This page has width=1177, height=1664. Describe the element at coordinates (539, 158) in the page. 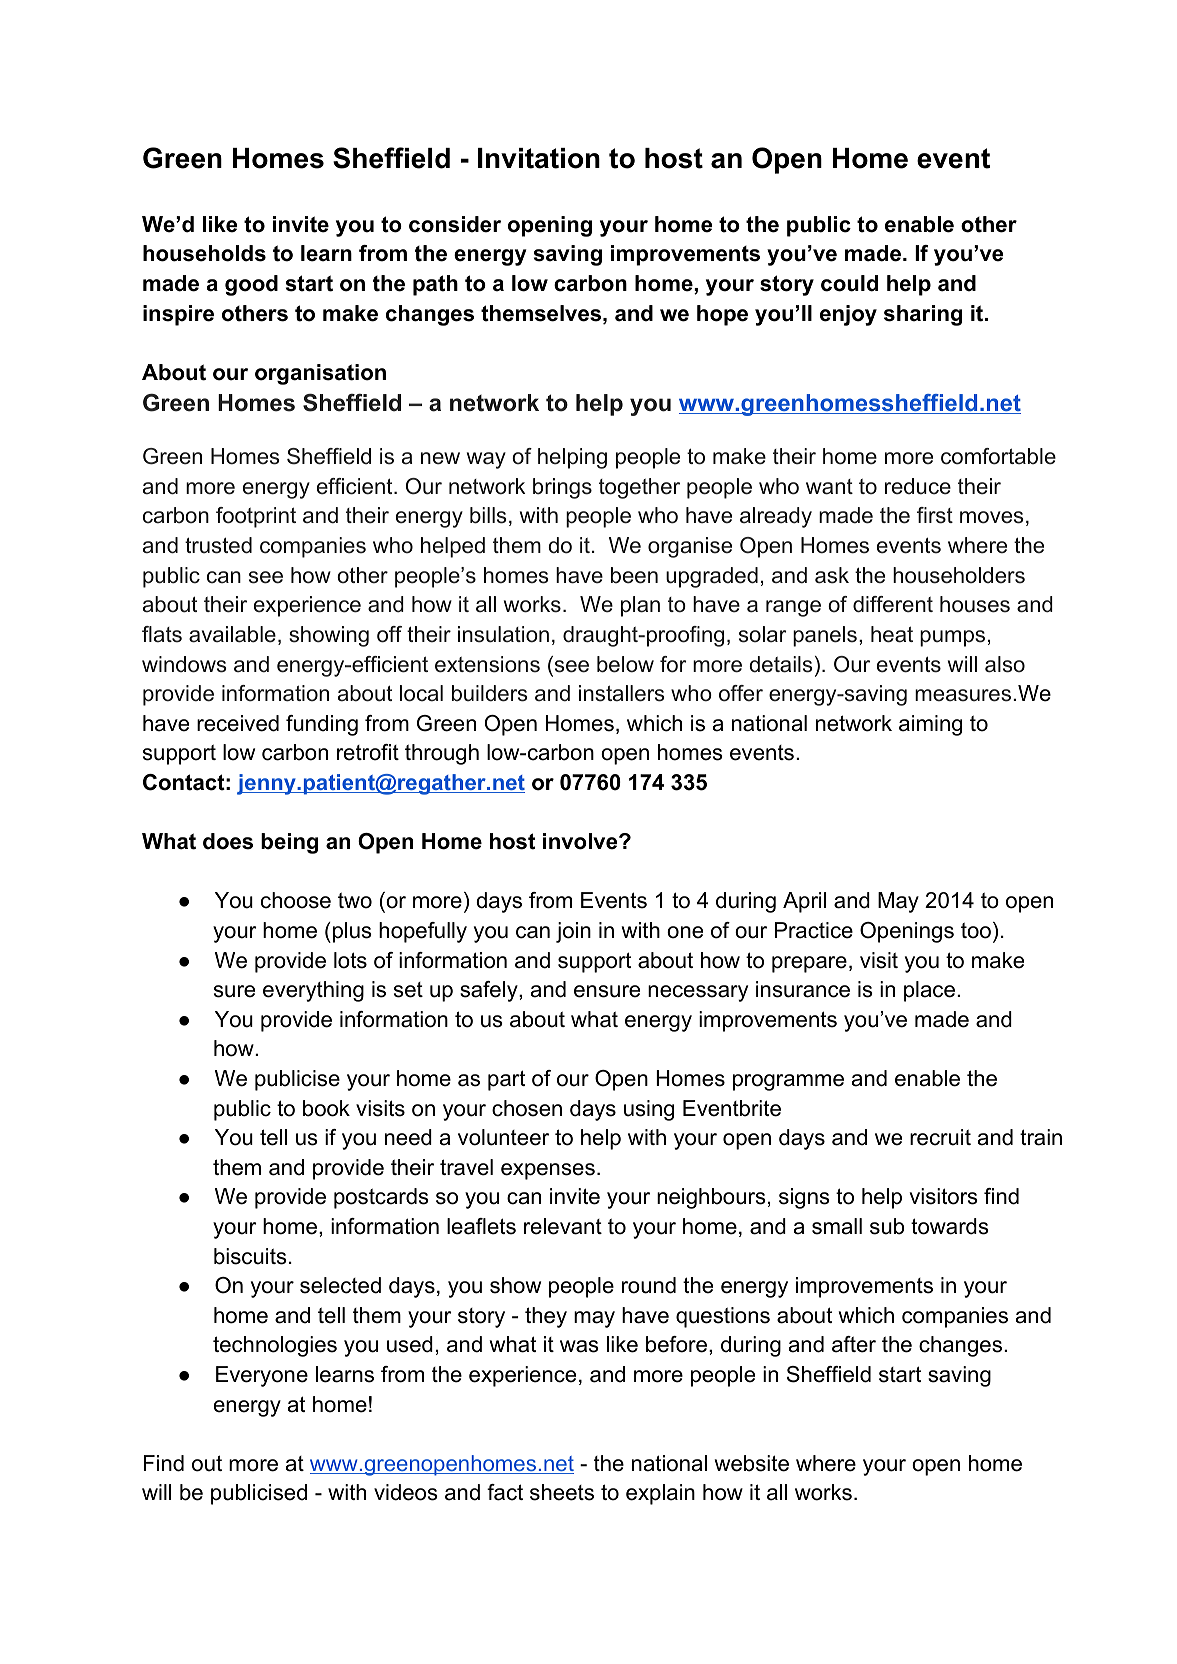

I see `Invitation` at that location.
